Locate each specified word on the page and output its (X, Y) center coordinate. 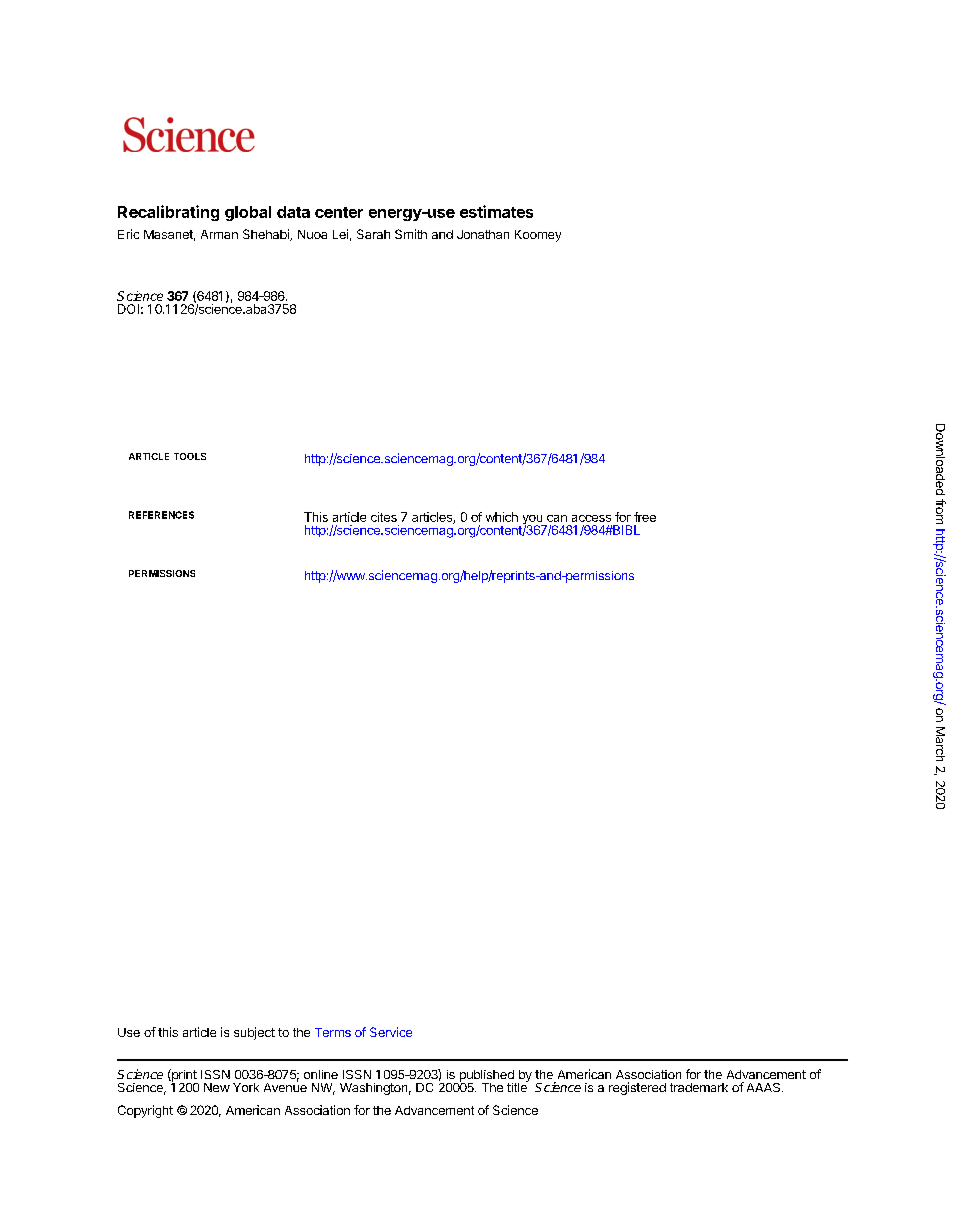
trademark (699, 1087)
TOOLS (190, 456)
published (486, 1077)
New (217, 1087)
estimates (496, 211)
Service (391, 1032)
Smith (411, 234)
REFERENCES (161, 515)
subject (254, 1033)
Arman (219, 234)
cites (384, 517)
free (645, 517)
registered (637, 1088)
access (591, 518)
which (502, 517)
